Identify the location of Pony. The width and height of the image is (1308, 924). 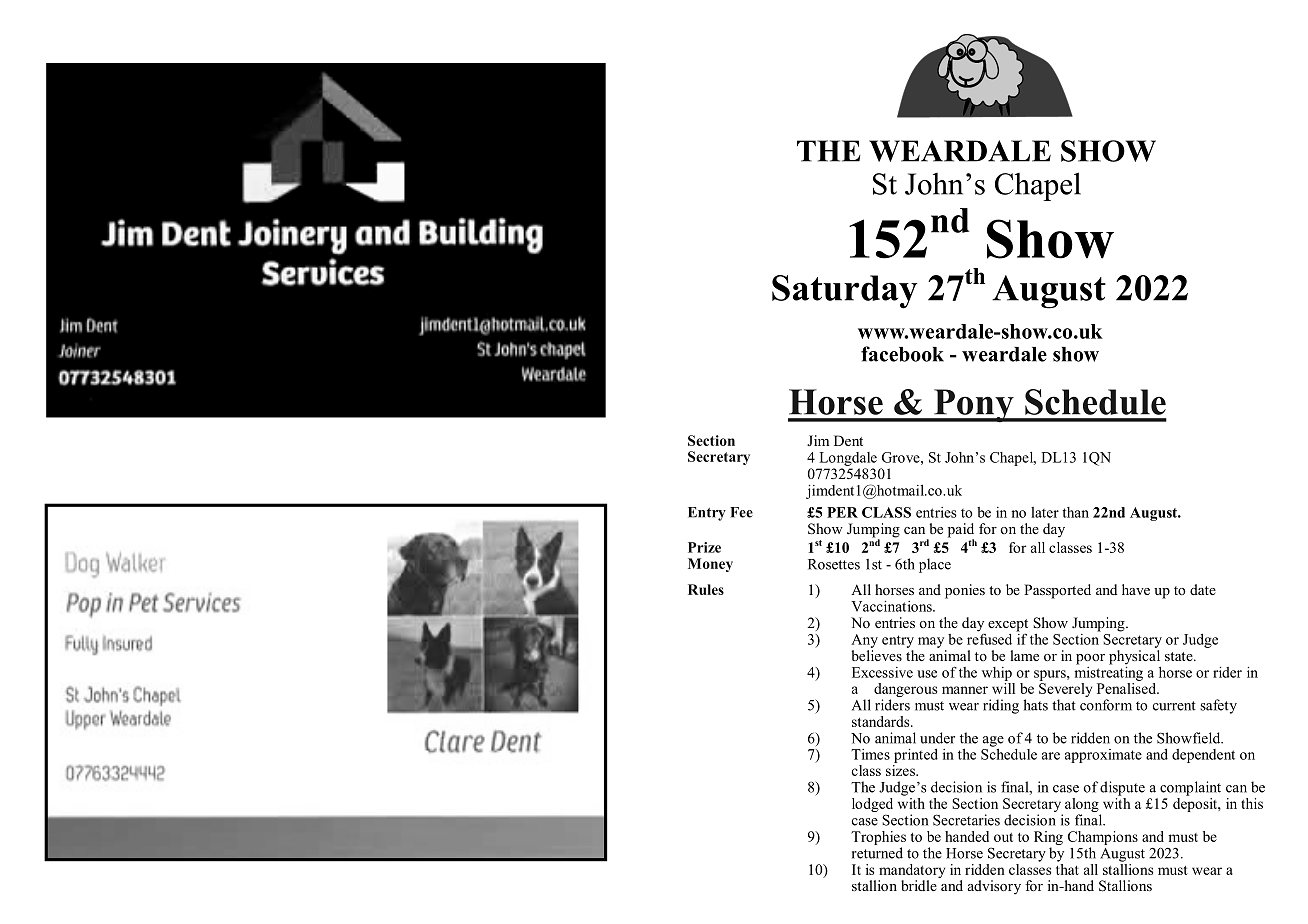
(974, 406).
